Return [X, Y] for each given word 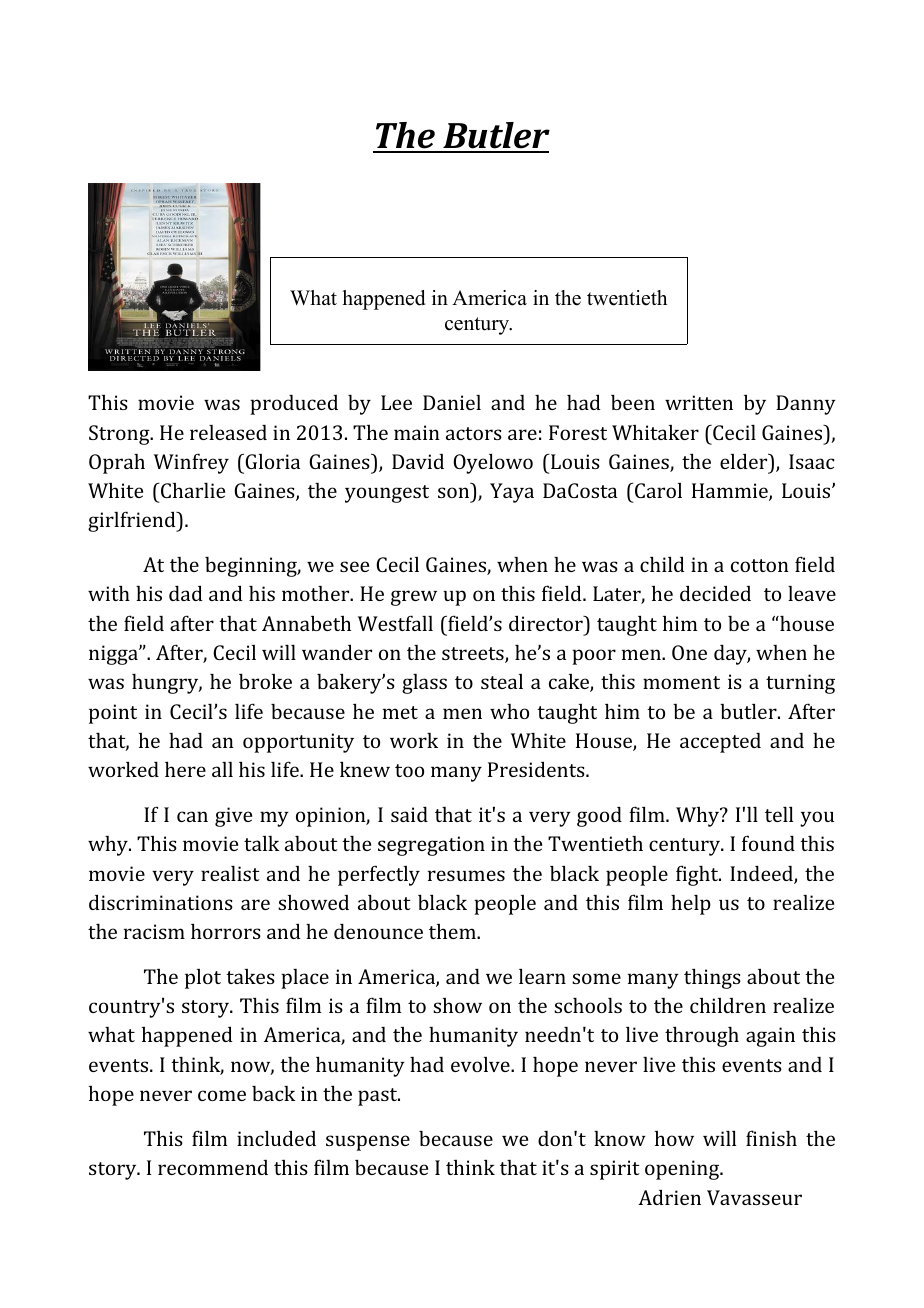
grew [414, 598]
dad [186, 593]
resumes [466, 875]
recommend [213, 1167]
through [702, 1036]
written [699, 402]
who [509, 711]
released [228, 432]
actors [474, 433]
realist [230, 873]
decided [715, 593]
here [185, 769]
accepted [720, 743]
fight [698, 875]
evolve [481, 1064]
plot [203, 979]
